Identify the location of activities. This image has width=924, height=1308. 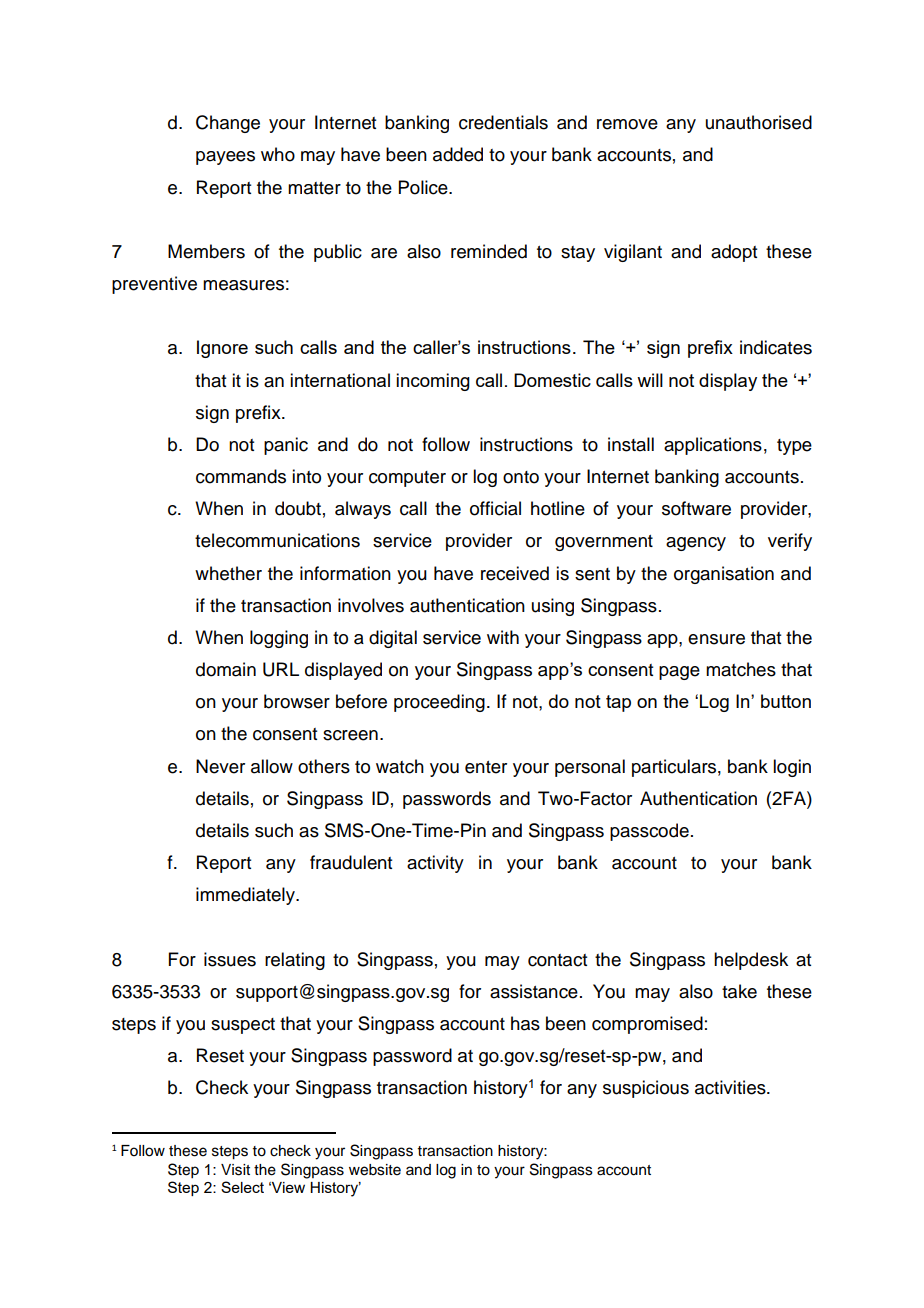
(731, 1087).
